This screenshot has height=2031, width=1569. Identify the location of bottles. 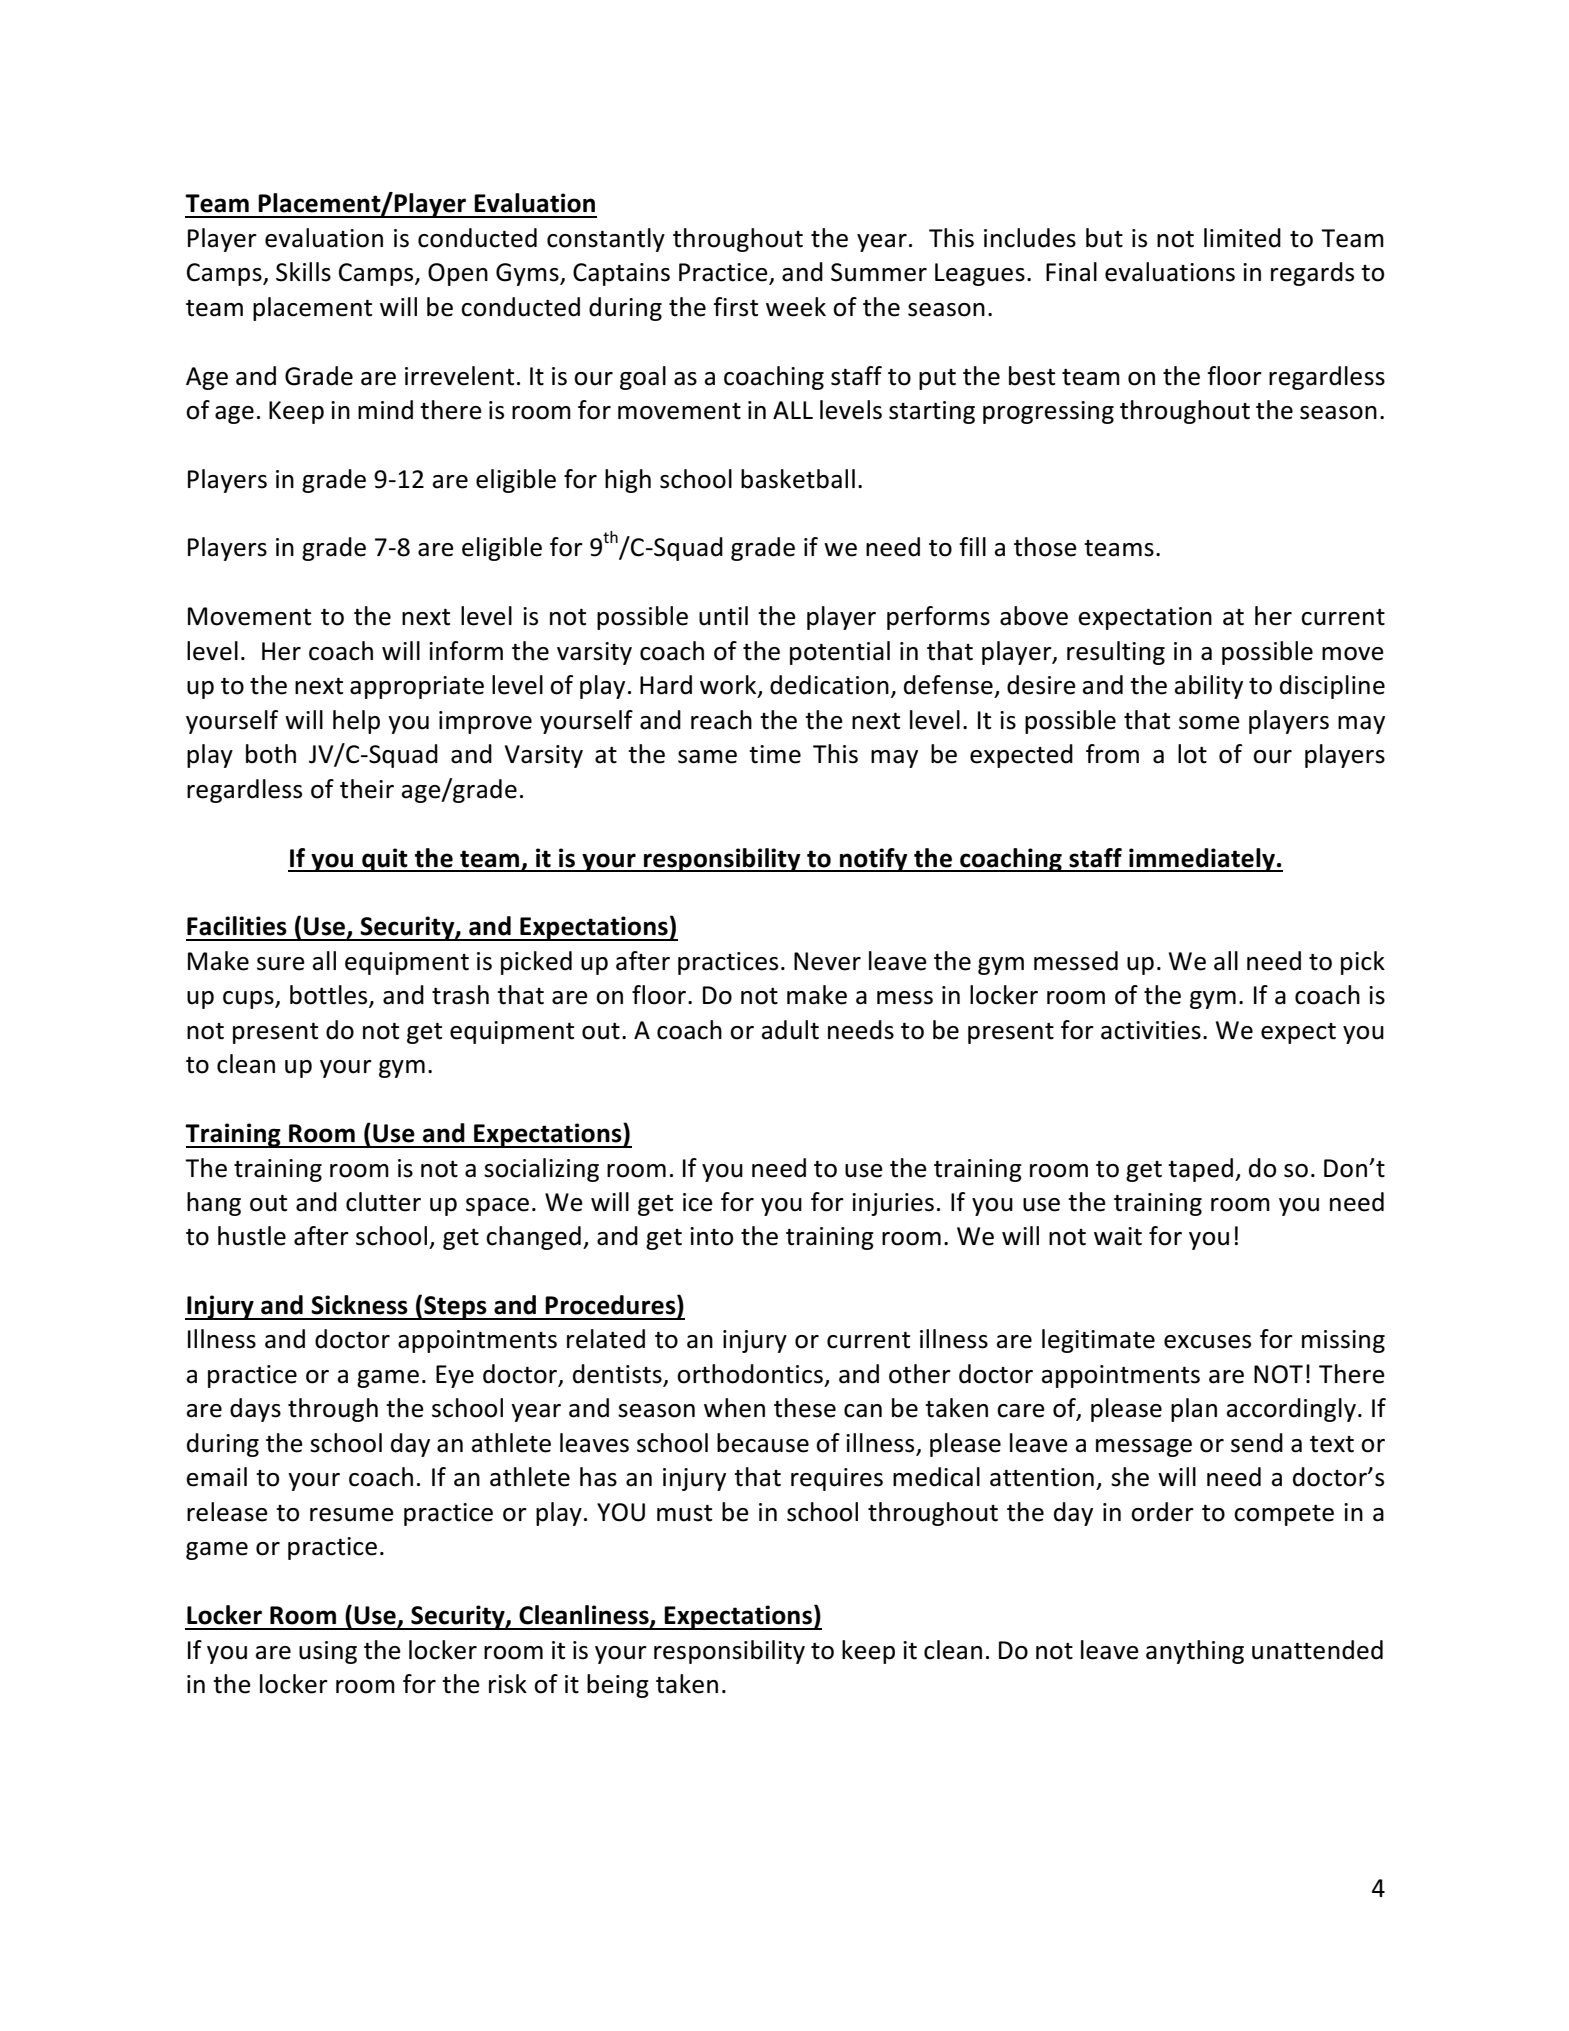
(330, 996).
